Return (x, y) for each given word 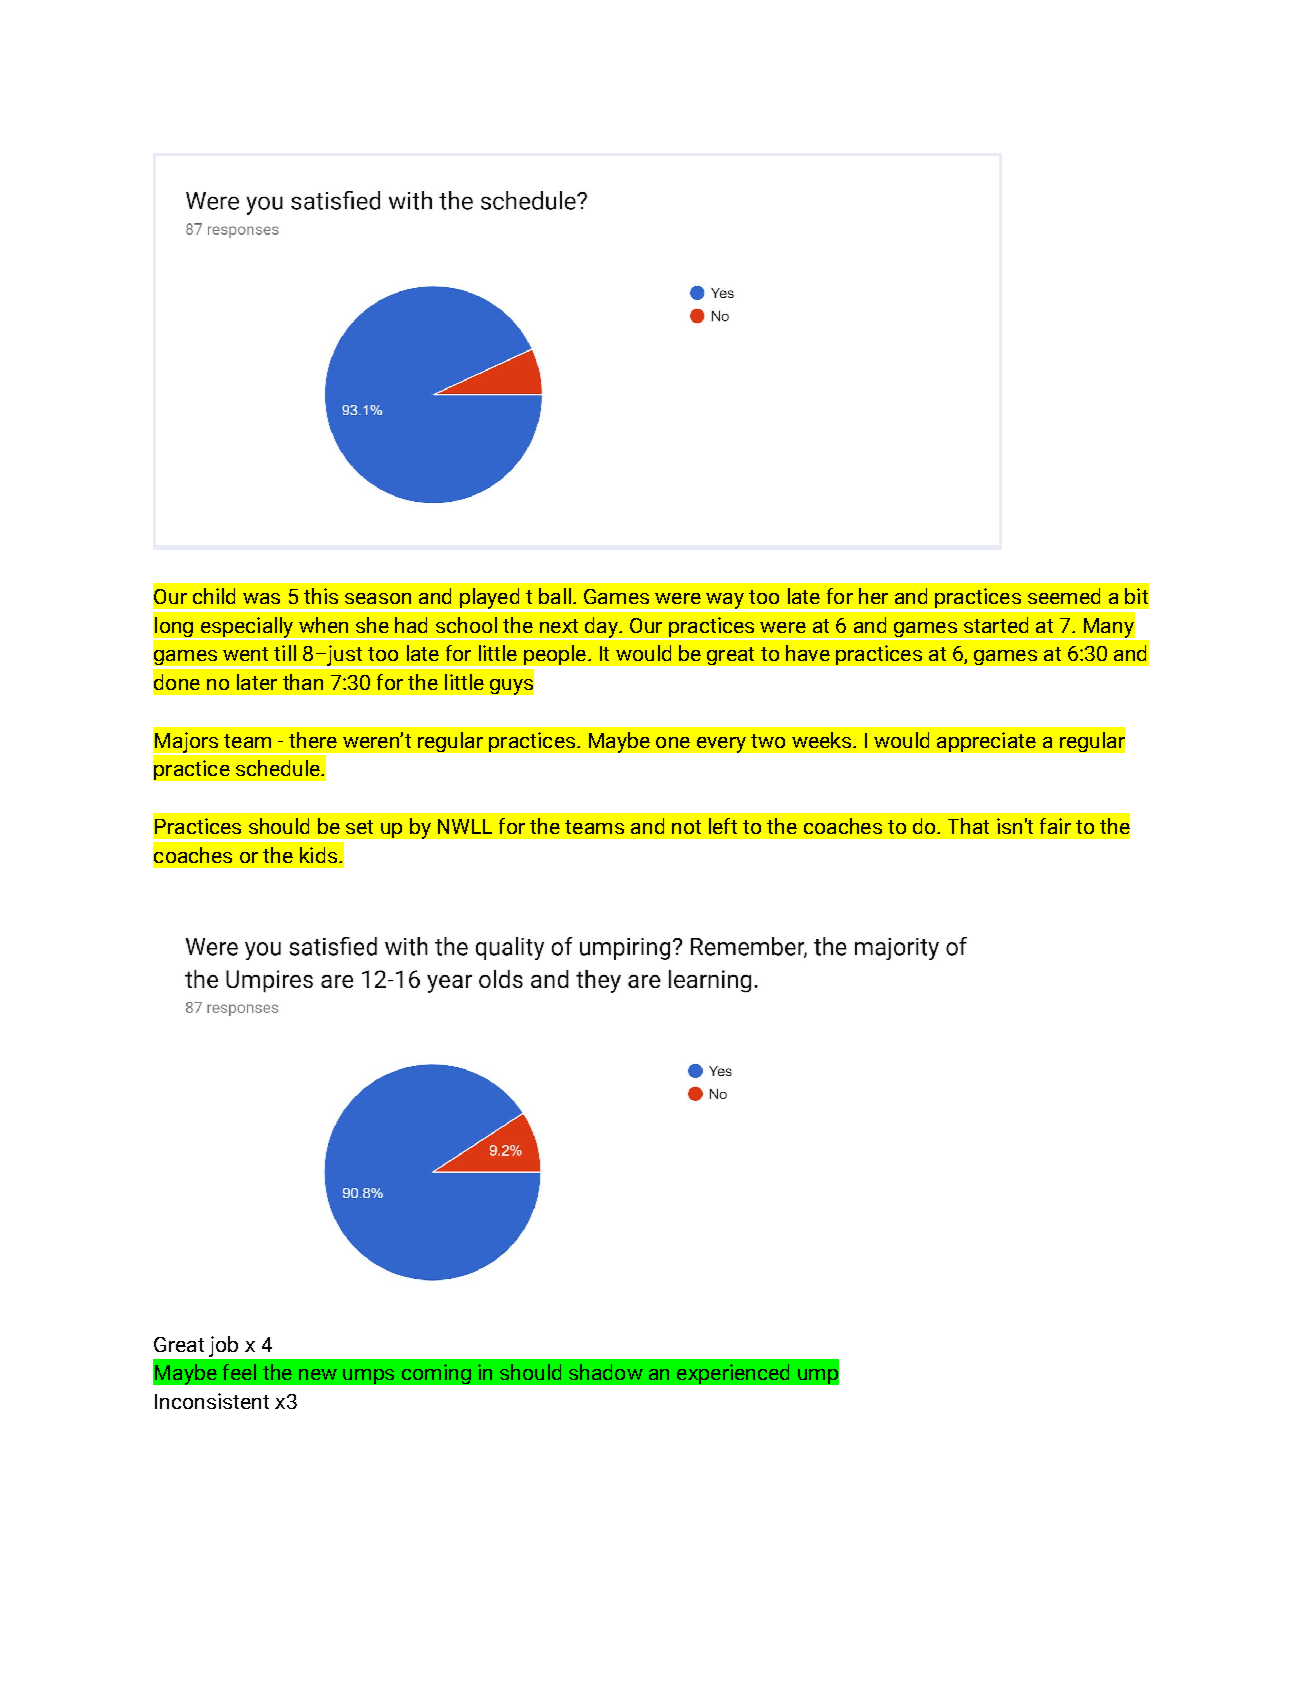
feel (239, 1372)
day (601, 628)
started (996, 625)
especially (247, 628)
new (318, 1374)
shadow (606, 1372)
